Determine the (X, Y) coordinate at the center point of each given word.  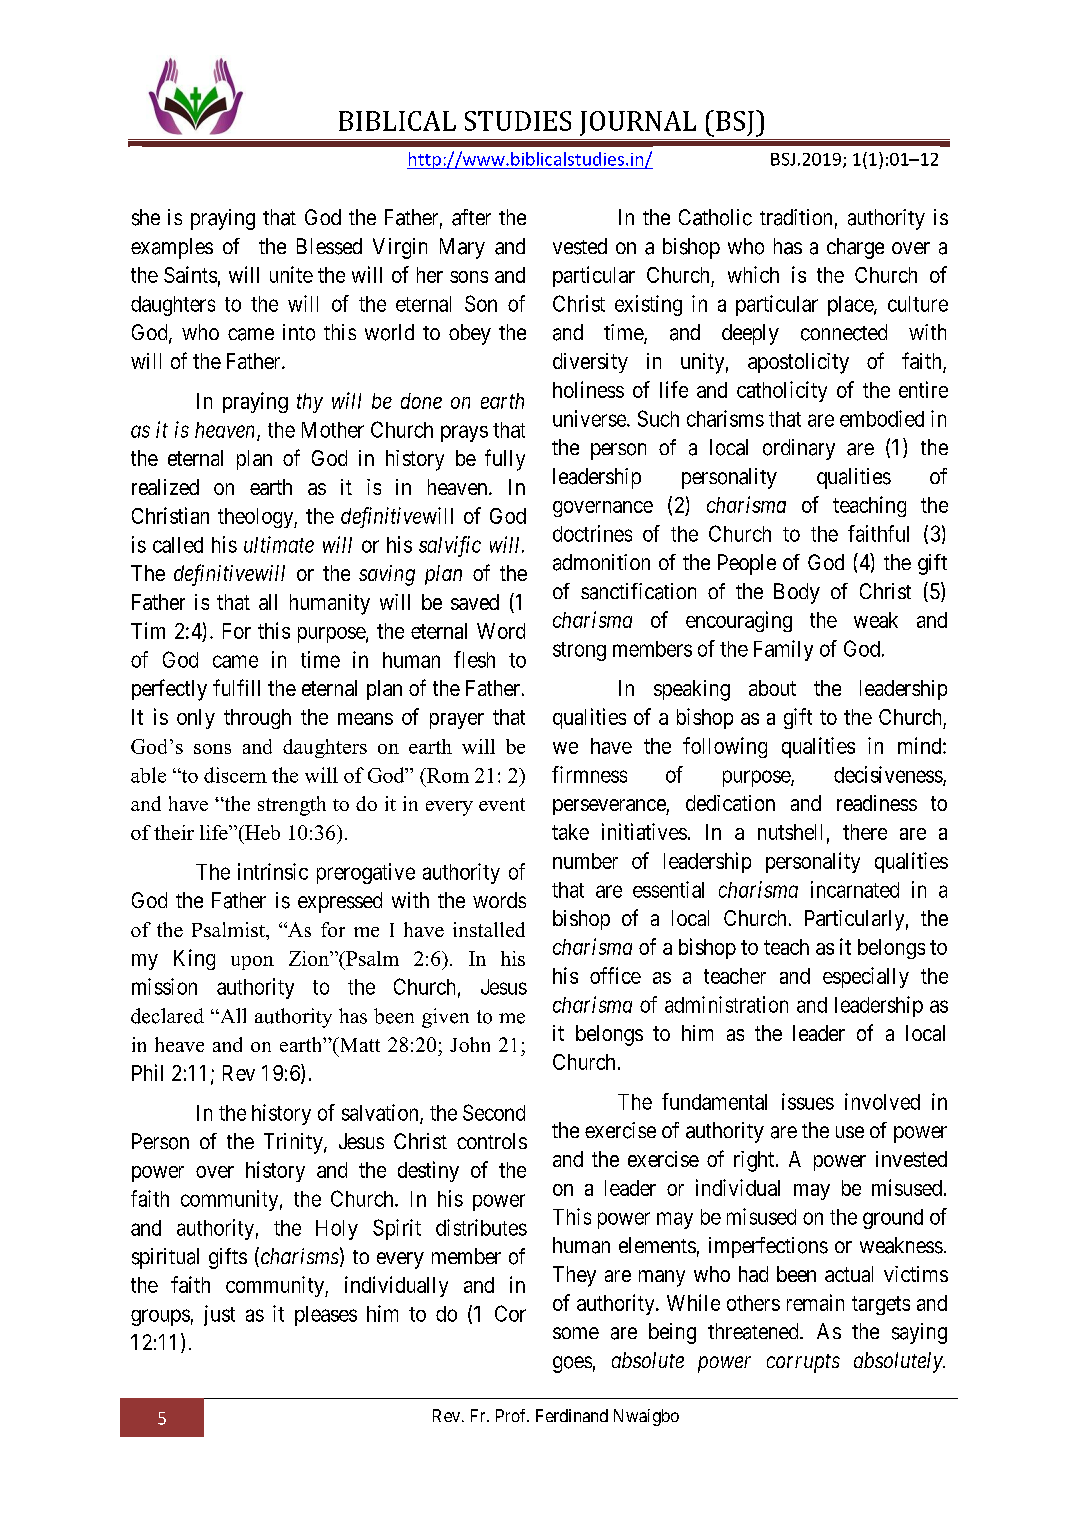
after (471, 217)
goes (572, 1364)
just (219, 1315)
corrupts (803, 1363)
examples (172, 248)
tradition (796, 217)
